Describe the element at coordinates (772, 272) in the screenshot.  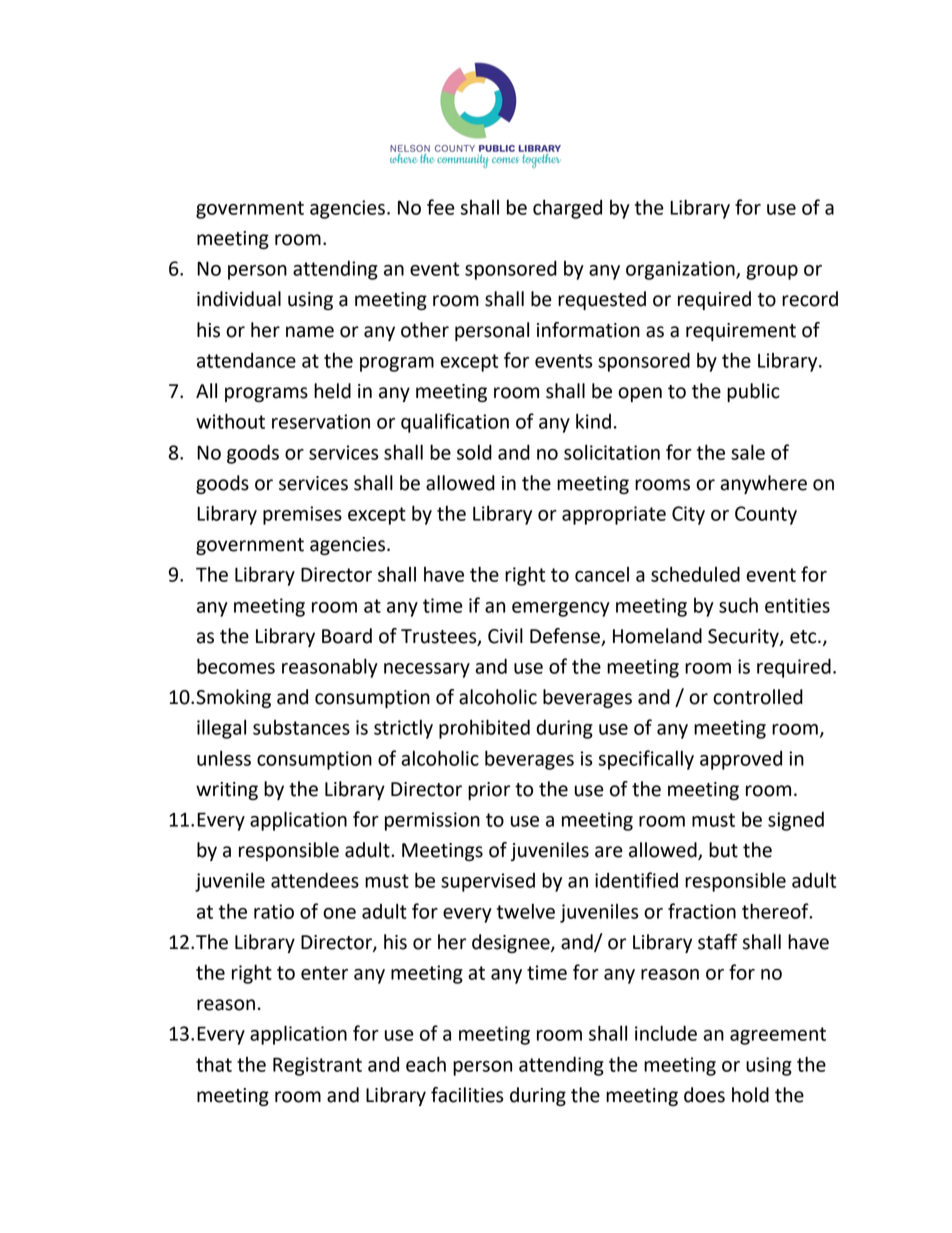
I see `group` at that location.
